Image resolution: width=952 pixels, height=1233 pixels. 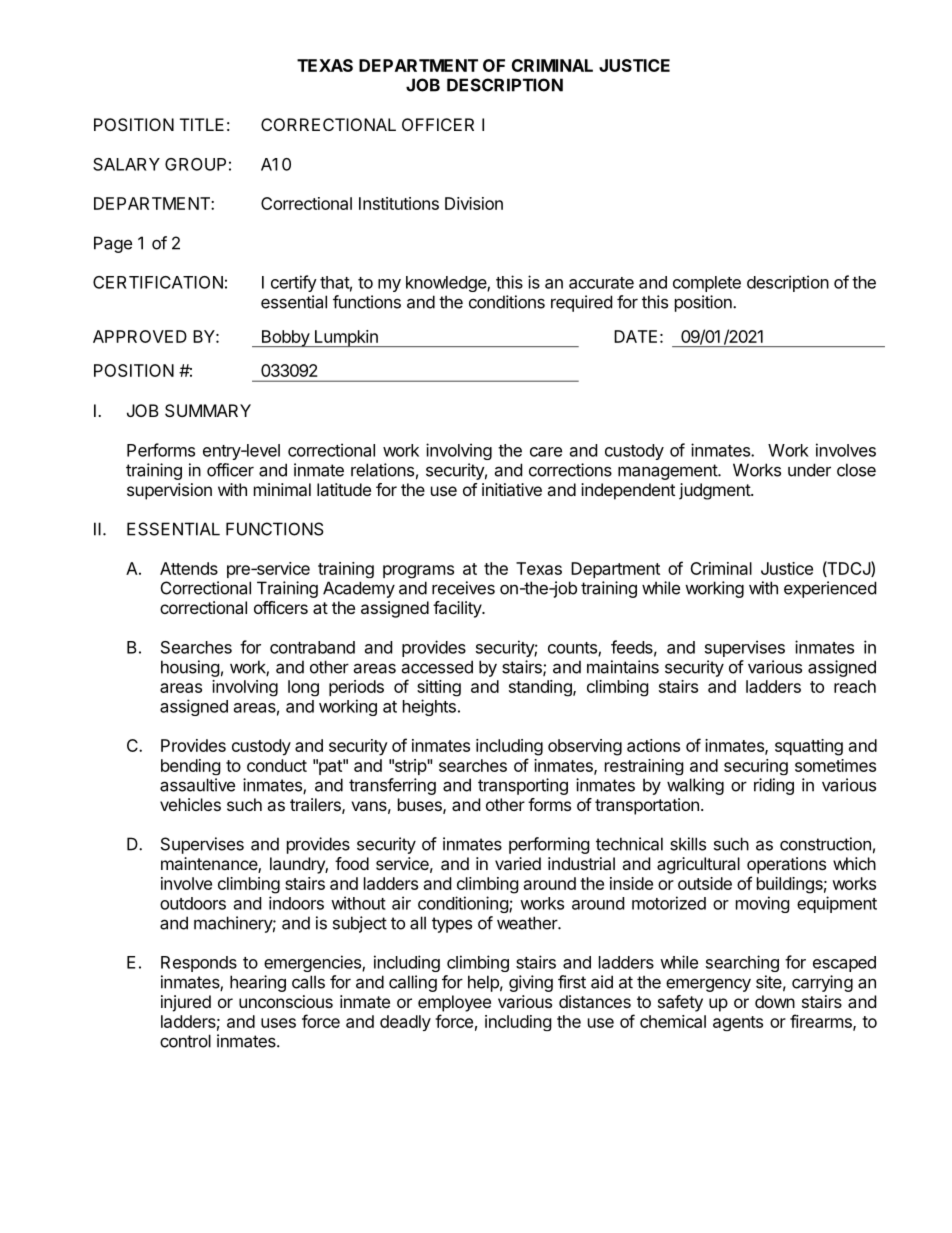 I want to click on complete, so click(x=707, y=284).
